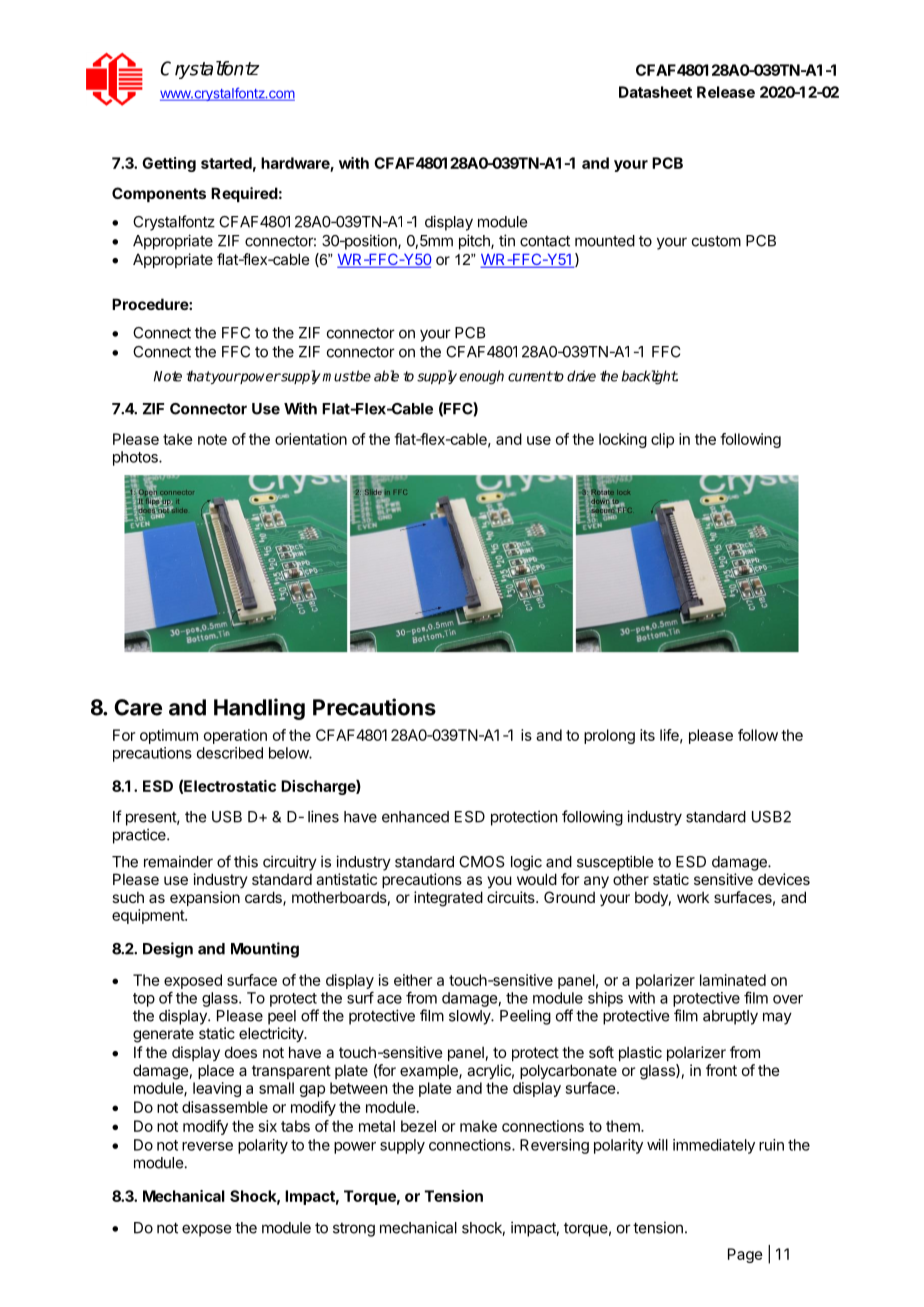  I want to click on pitch, so click(475, 242).
